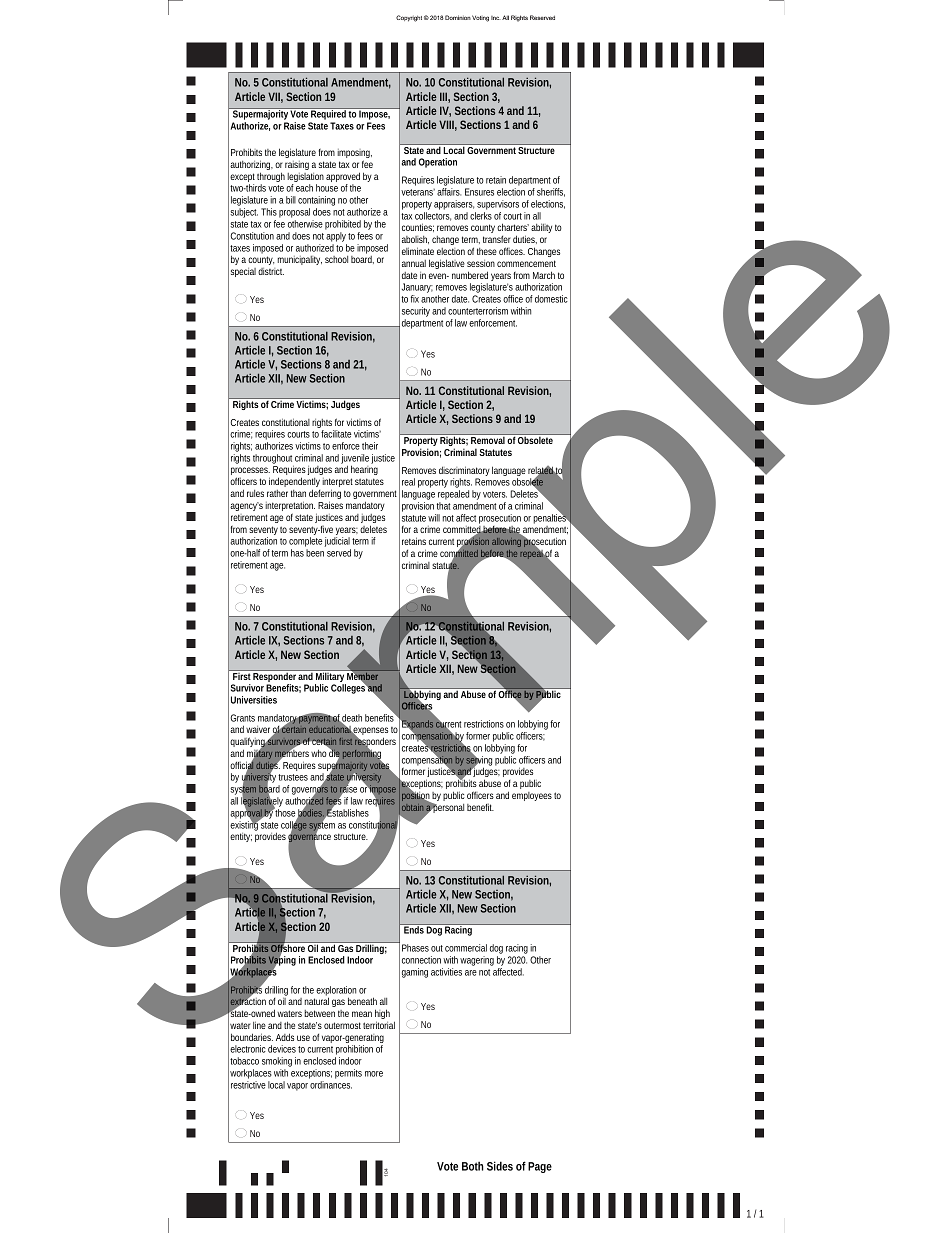 Image resolution: width=952 pixels, height=1233 pixels. What do you see at coordinates (414, 929) in the document?
I see `Ends` at bounding box center [414, 929].
